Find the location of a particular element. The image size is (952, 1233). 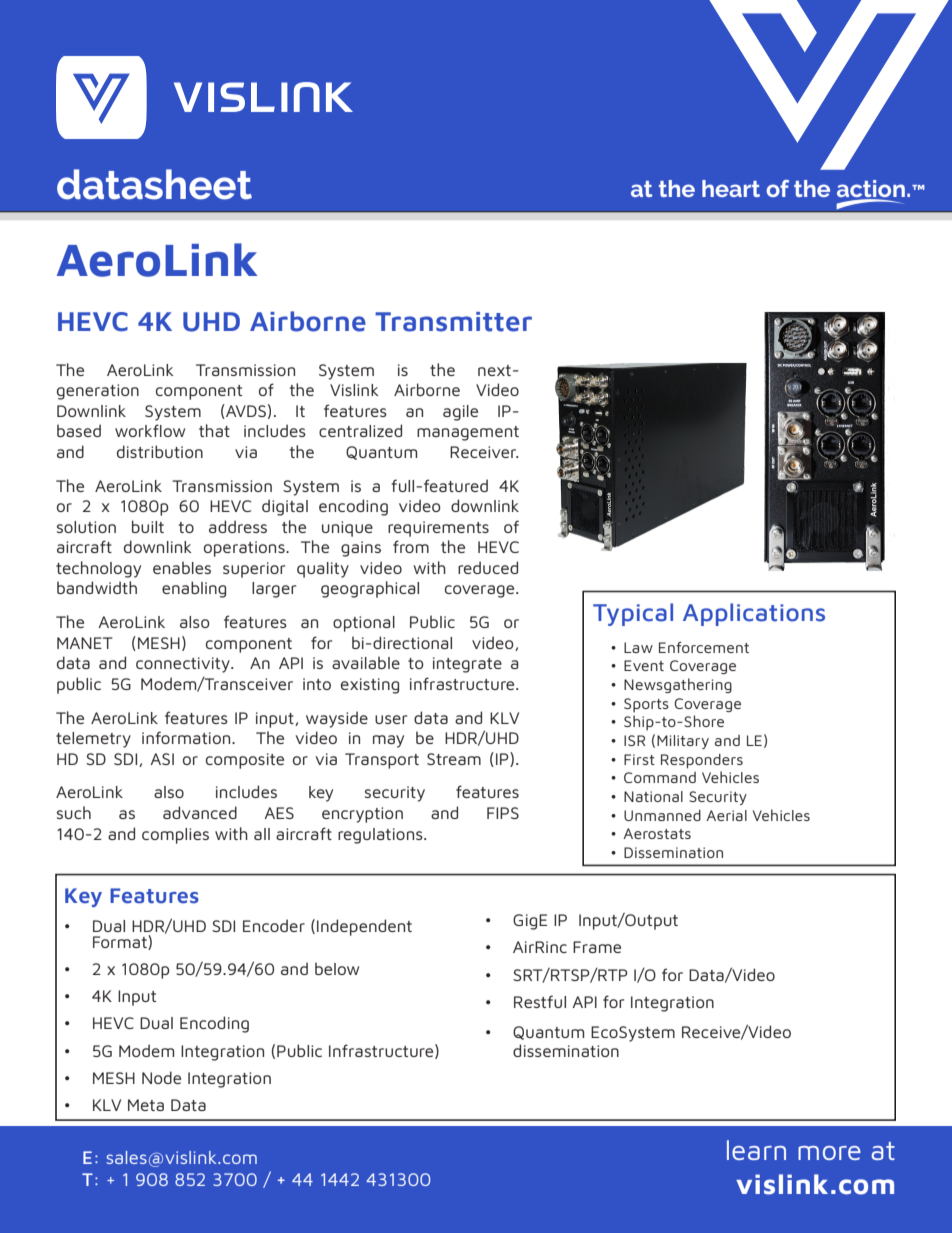

Enforcement is located at coordinates (704, 647).
